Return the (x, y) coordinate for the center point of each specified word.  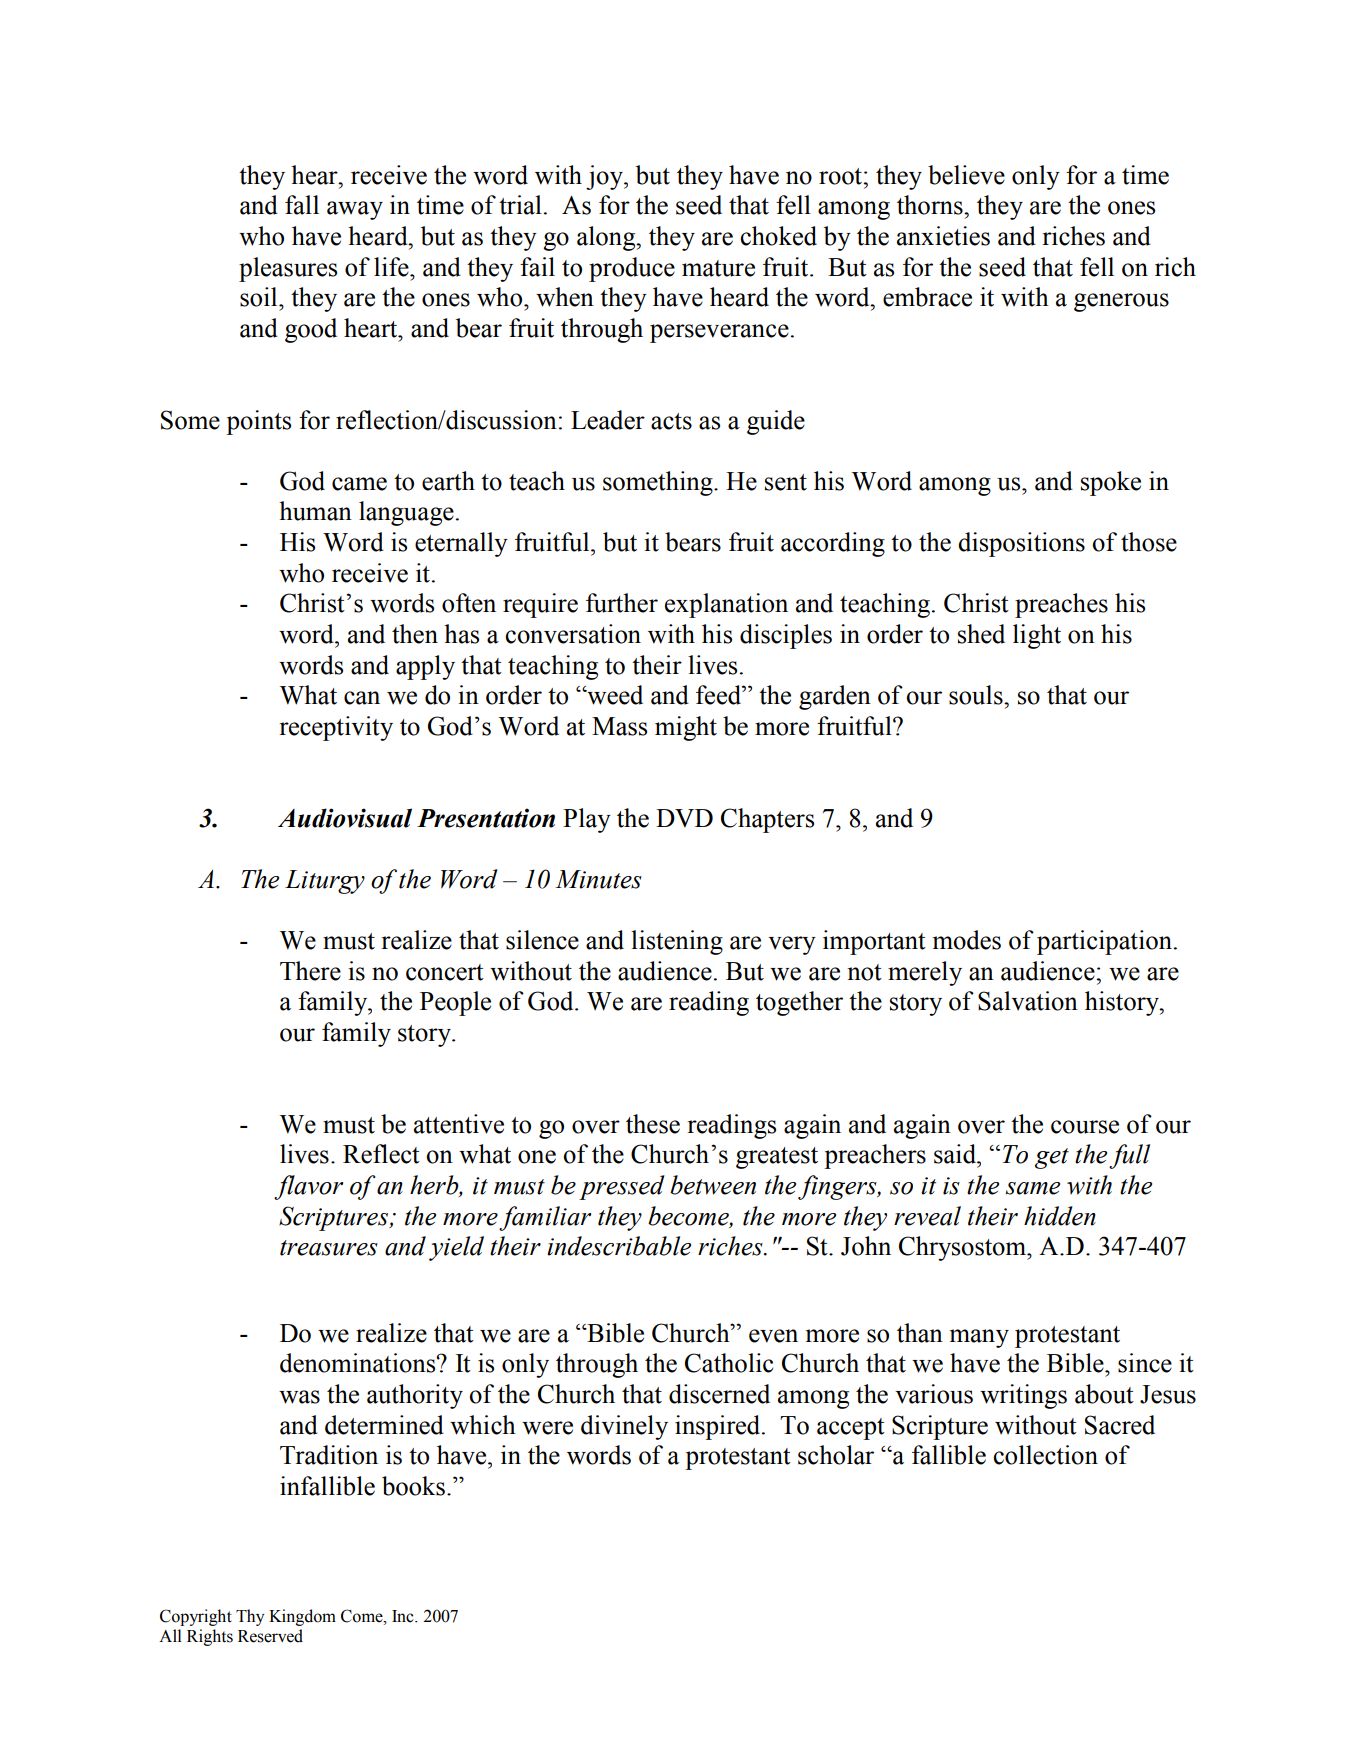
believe (966, 175)
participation (1104, 942)
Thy (250, 1617)
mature (718, 268)
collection (1046, 1455)
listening (677, 942)
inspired (719, 1427)
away (355, 210)
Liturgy (325, 882)
